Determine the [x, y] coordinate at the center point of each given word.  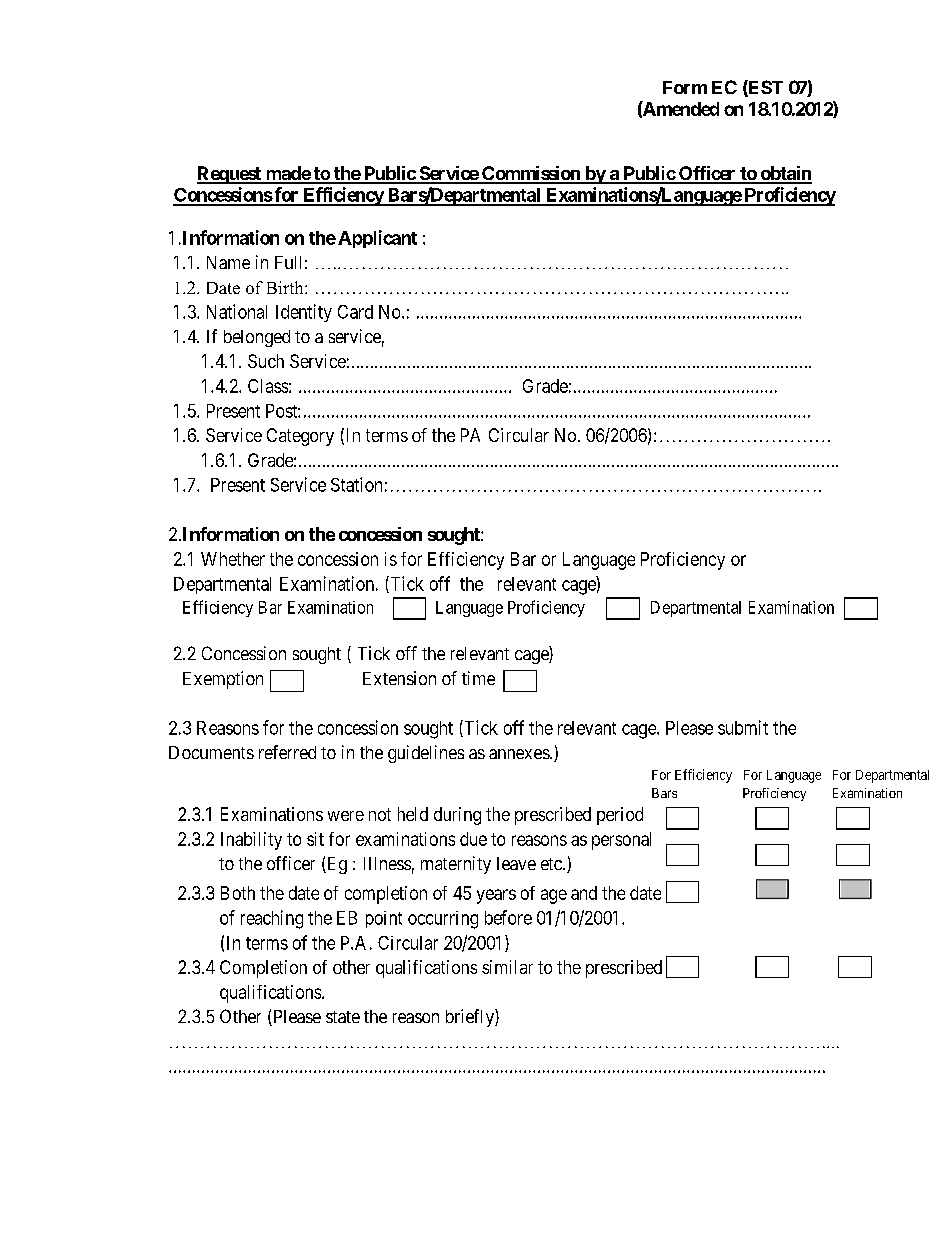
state [343, 1017]
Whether [233, 559]
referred [287, 752]
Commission [531, 174]
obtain [785, 174]
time [478, 678]
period [620, 816]
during [457, 816]
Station [356, 484]
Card [355, 312]
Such [266, 361]
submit [743, 727]
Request [230, 175]
